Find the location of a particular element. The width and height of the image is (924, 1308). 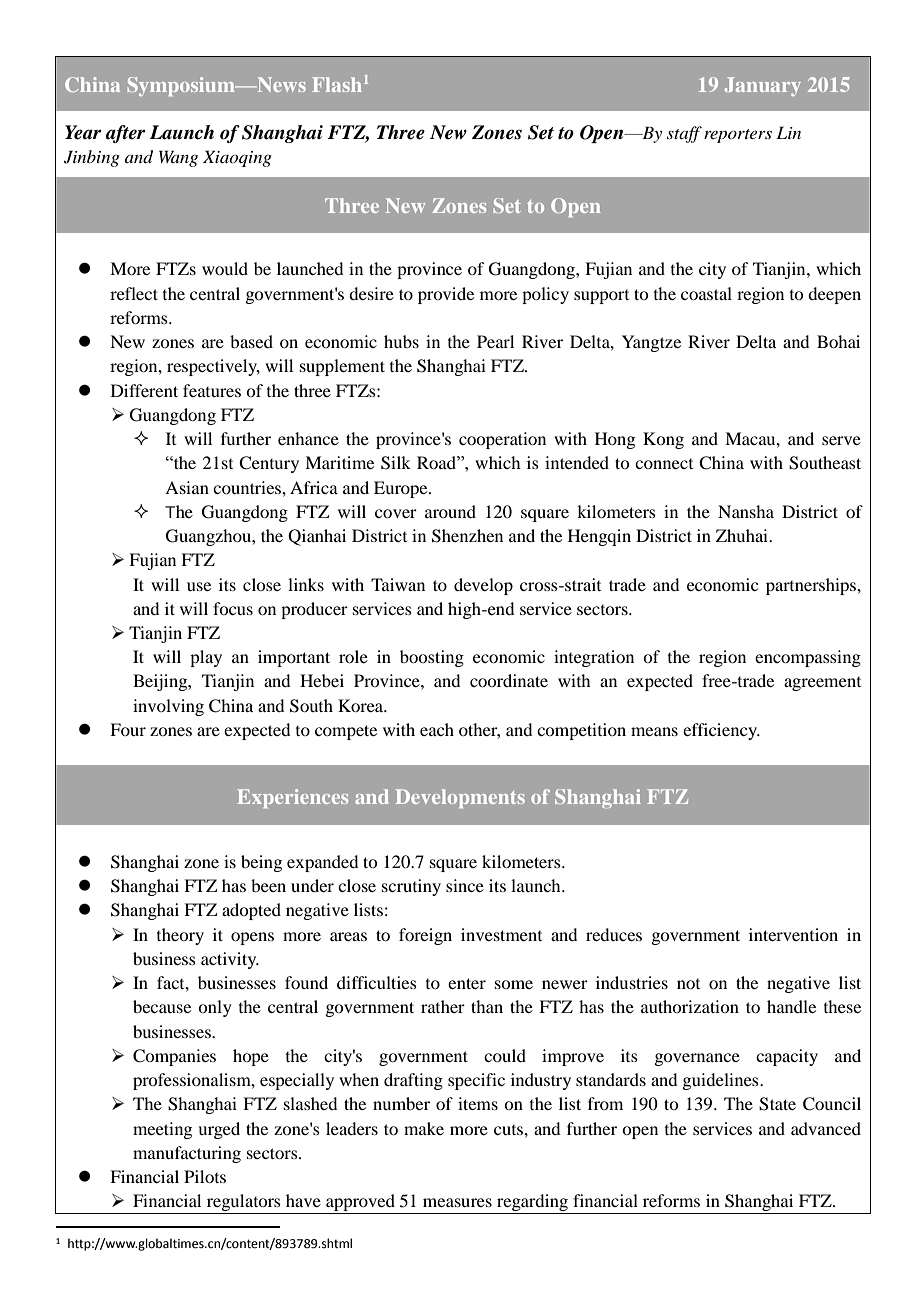

efficiency is located at coordinates (721, 731).
